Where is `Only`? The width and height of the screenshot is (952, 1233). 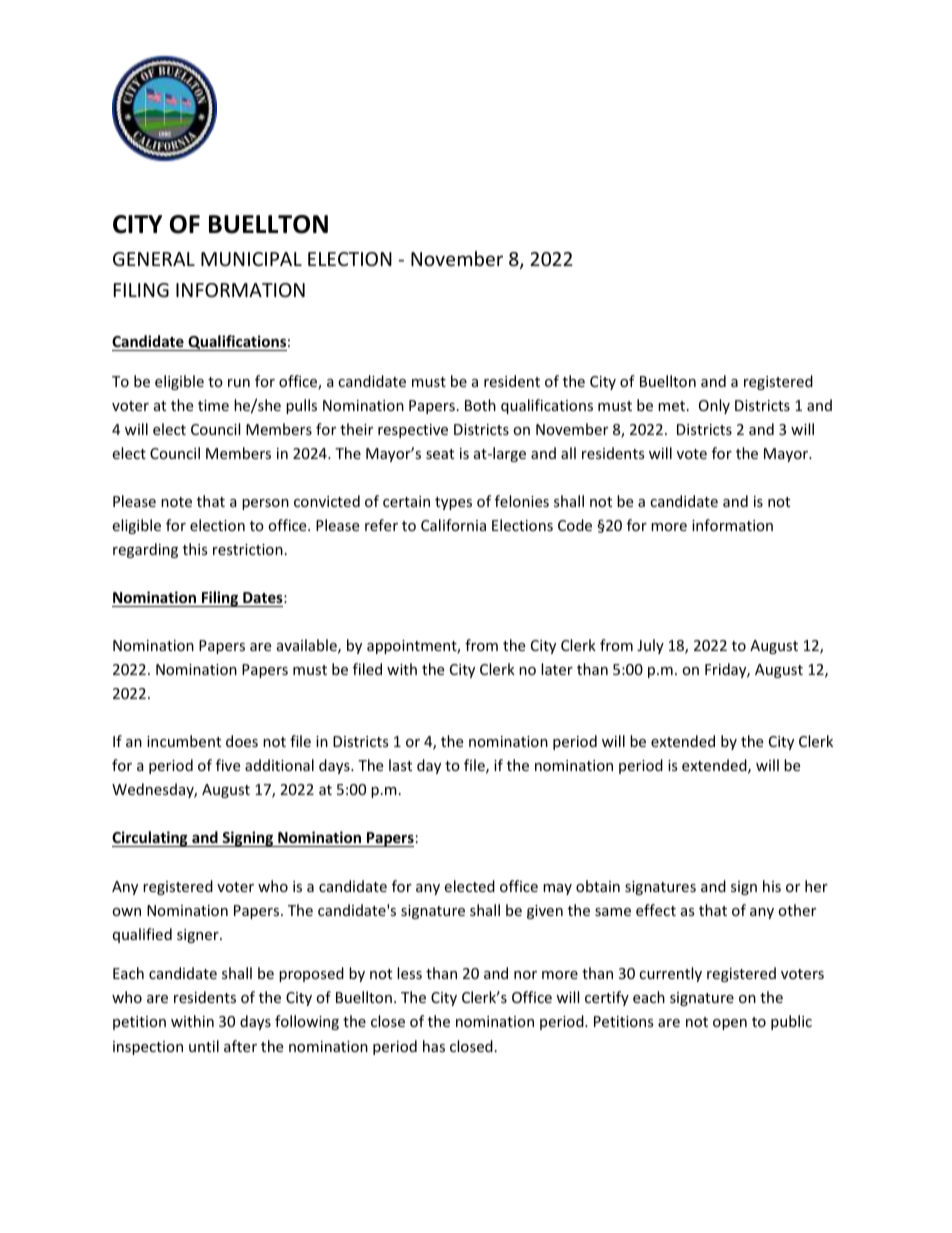 Only is located at coordinates (714, 406).
